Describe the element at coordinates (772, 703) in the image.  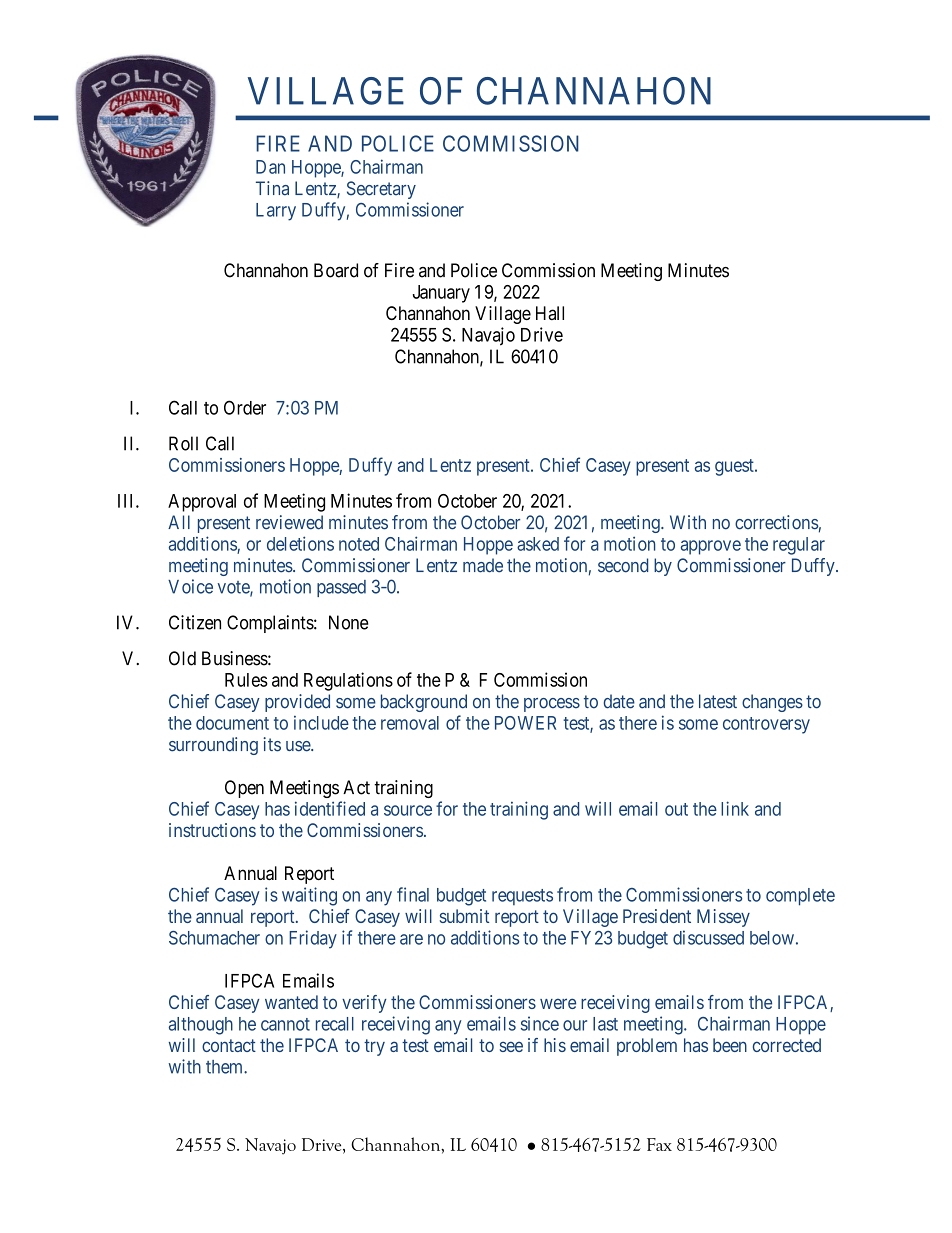
I see `changes` at that location.
